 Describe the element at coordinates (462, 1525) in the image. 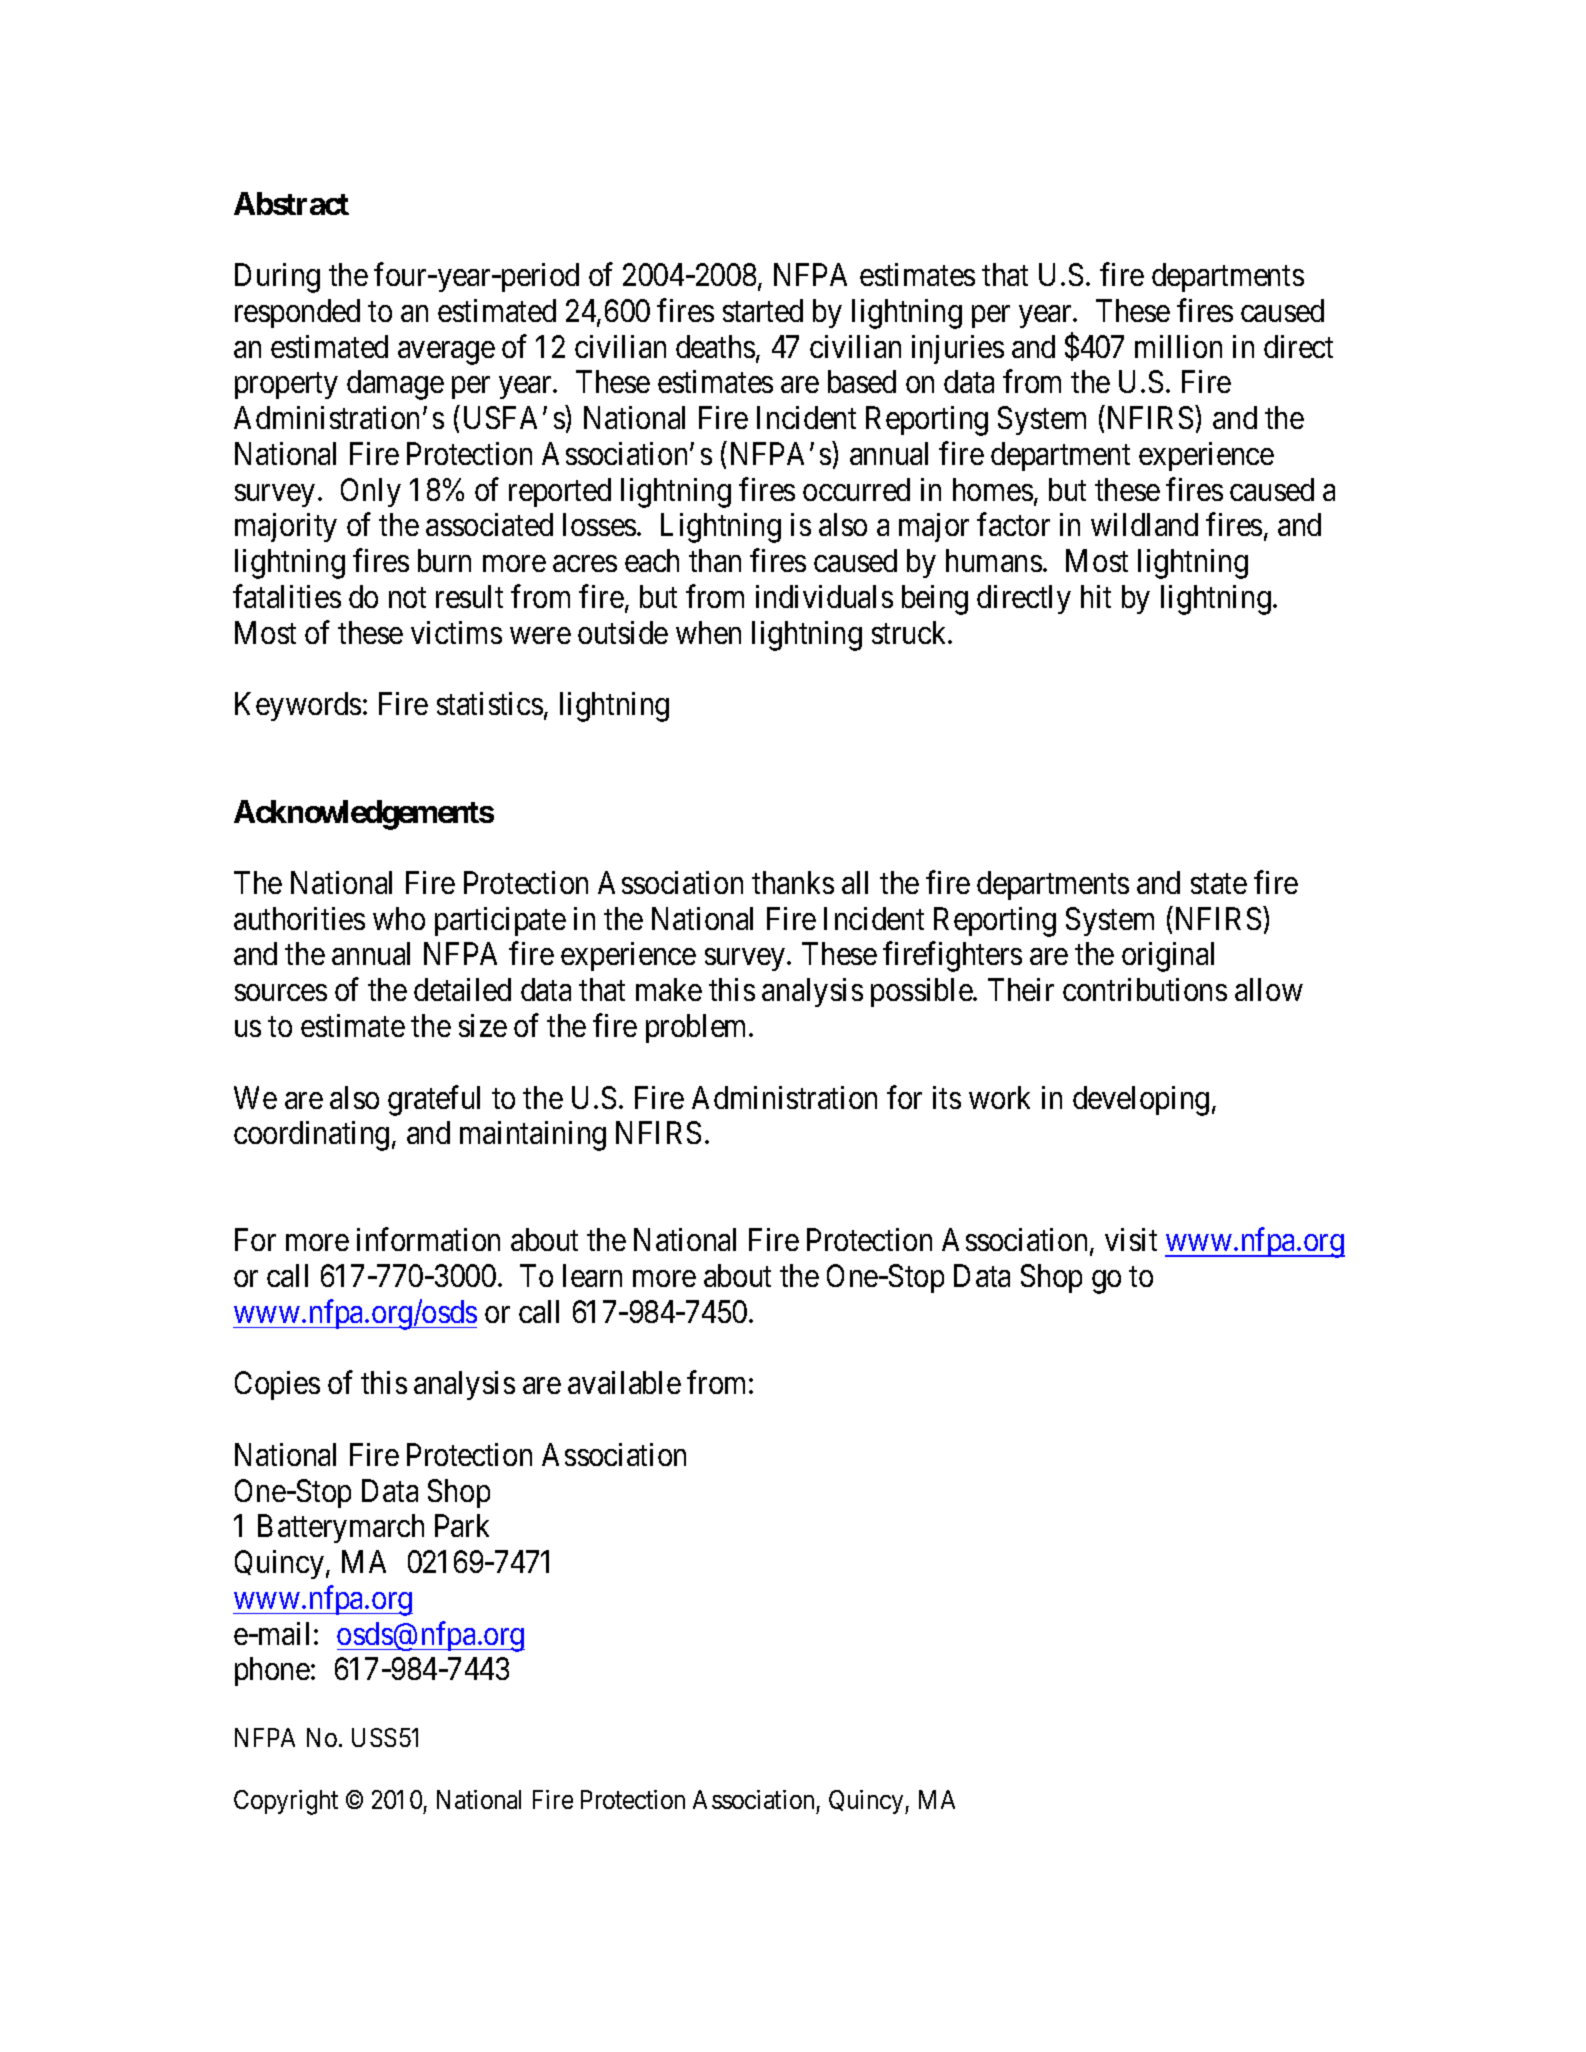

I see `Park` at that location.
